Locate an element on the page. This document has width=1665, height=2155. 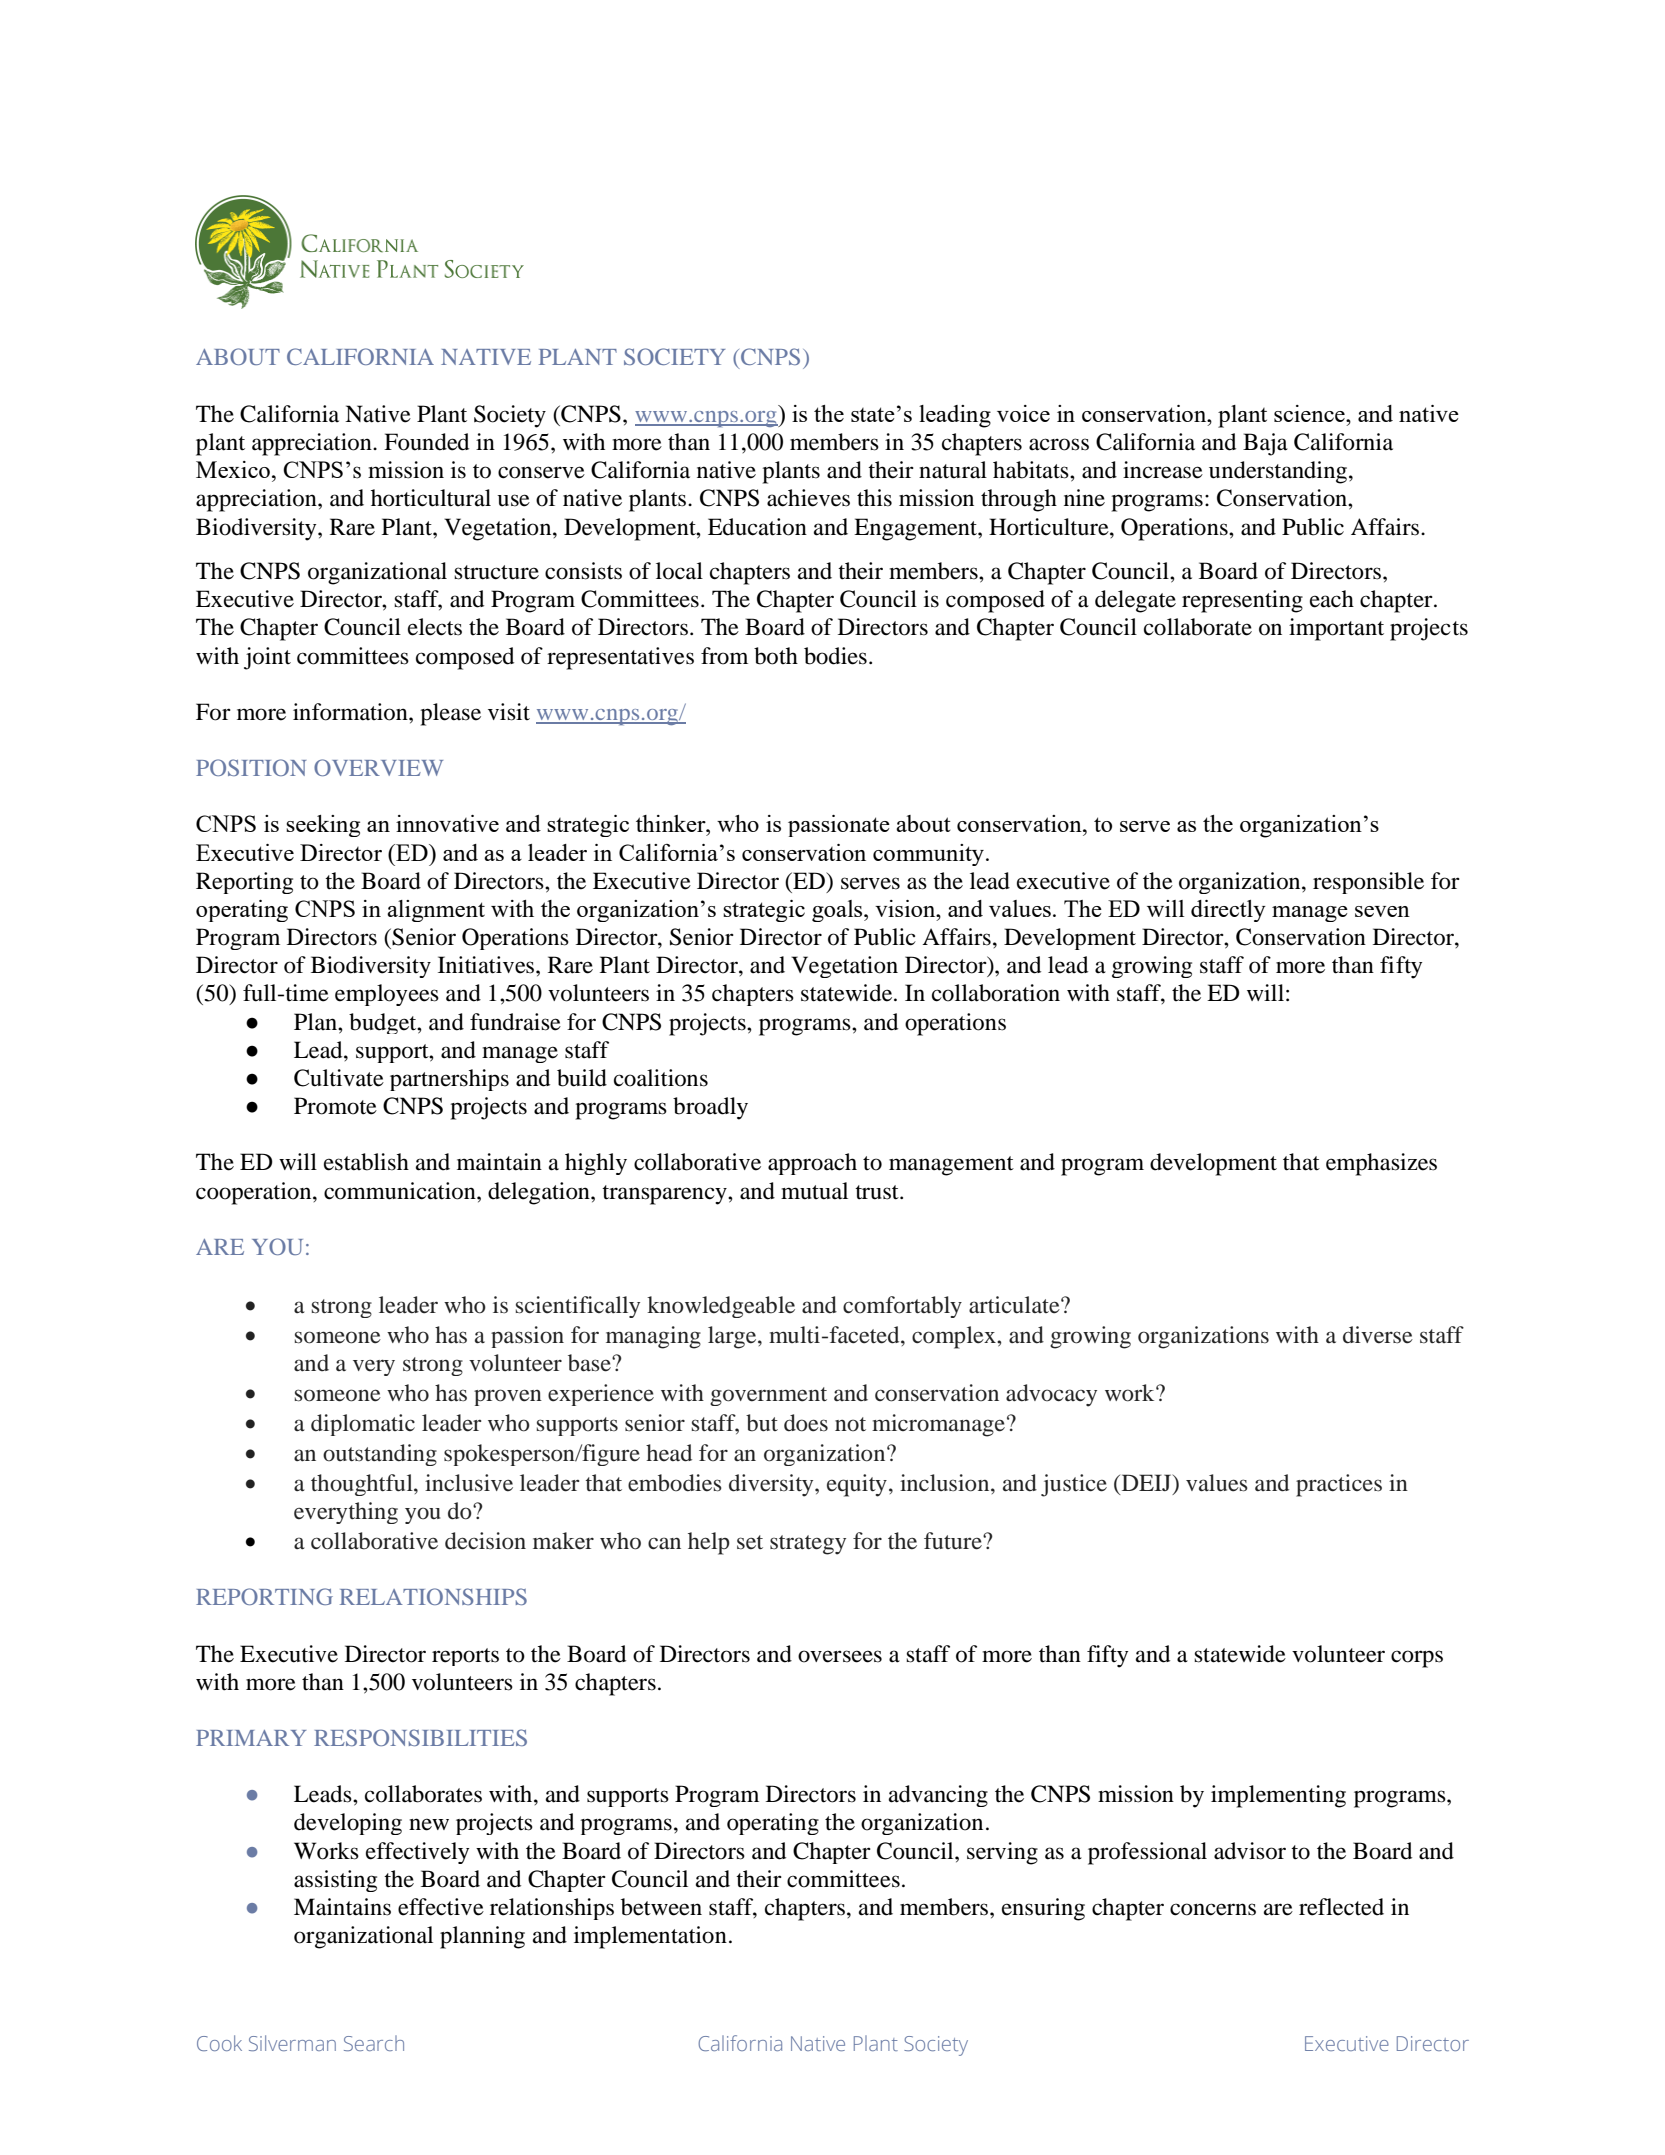
directly is located at coordinates (1228, 911).
